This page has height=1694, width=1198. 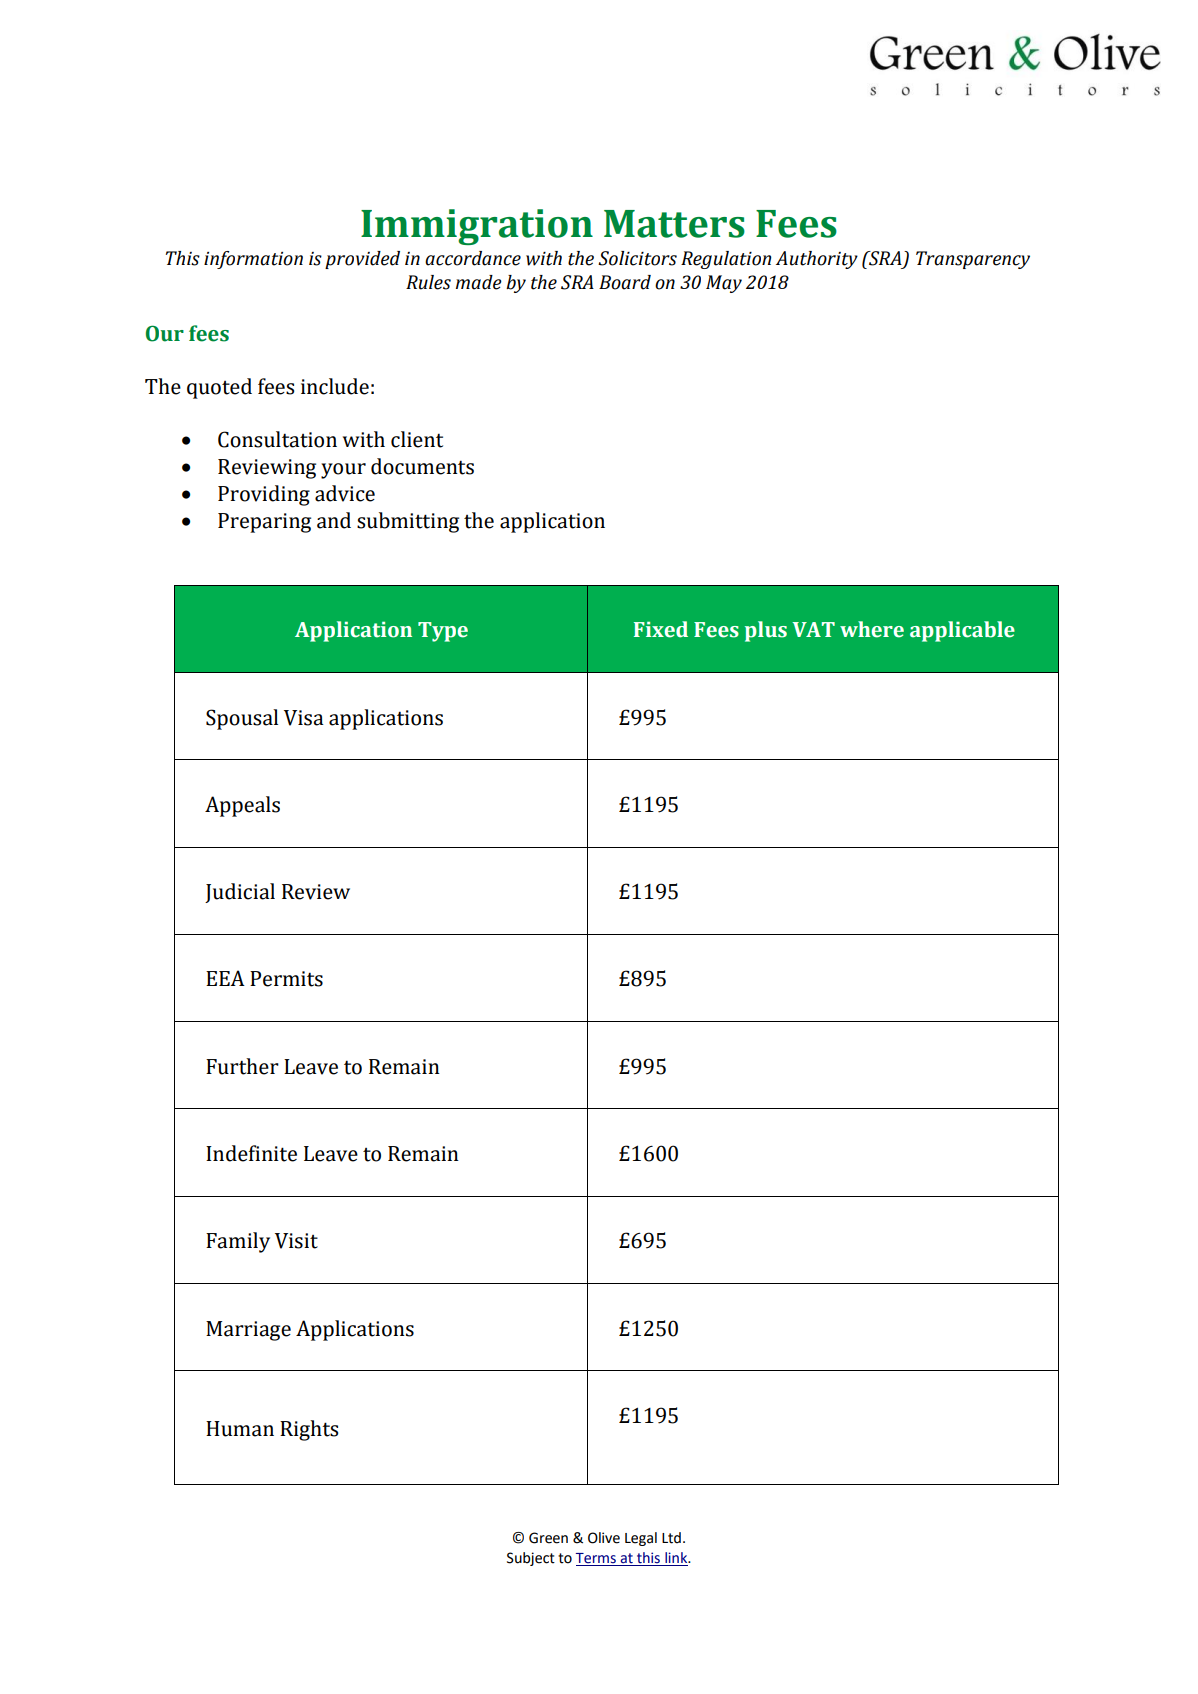 What do you see at coordinates (304, 718) in the page?
I see `Visa` at bounding box center [304, 718].
